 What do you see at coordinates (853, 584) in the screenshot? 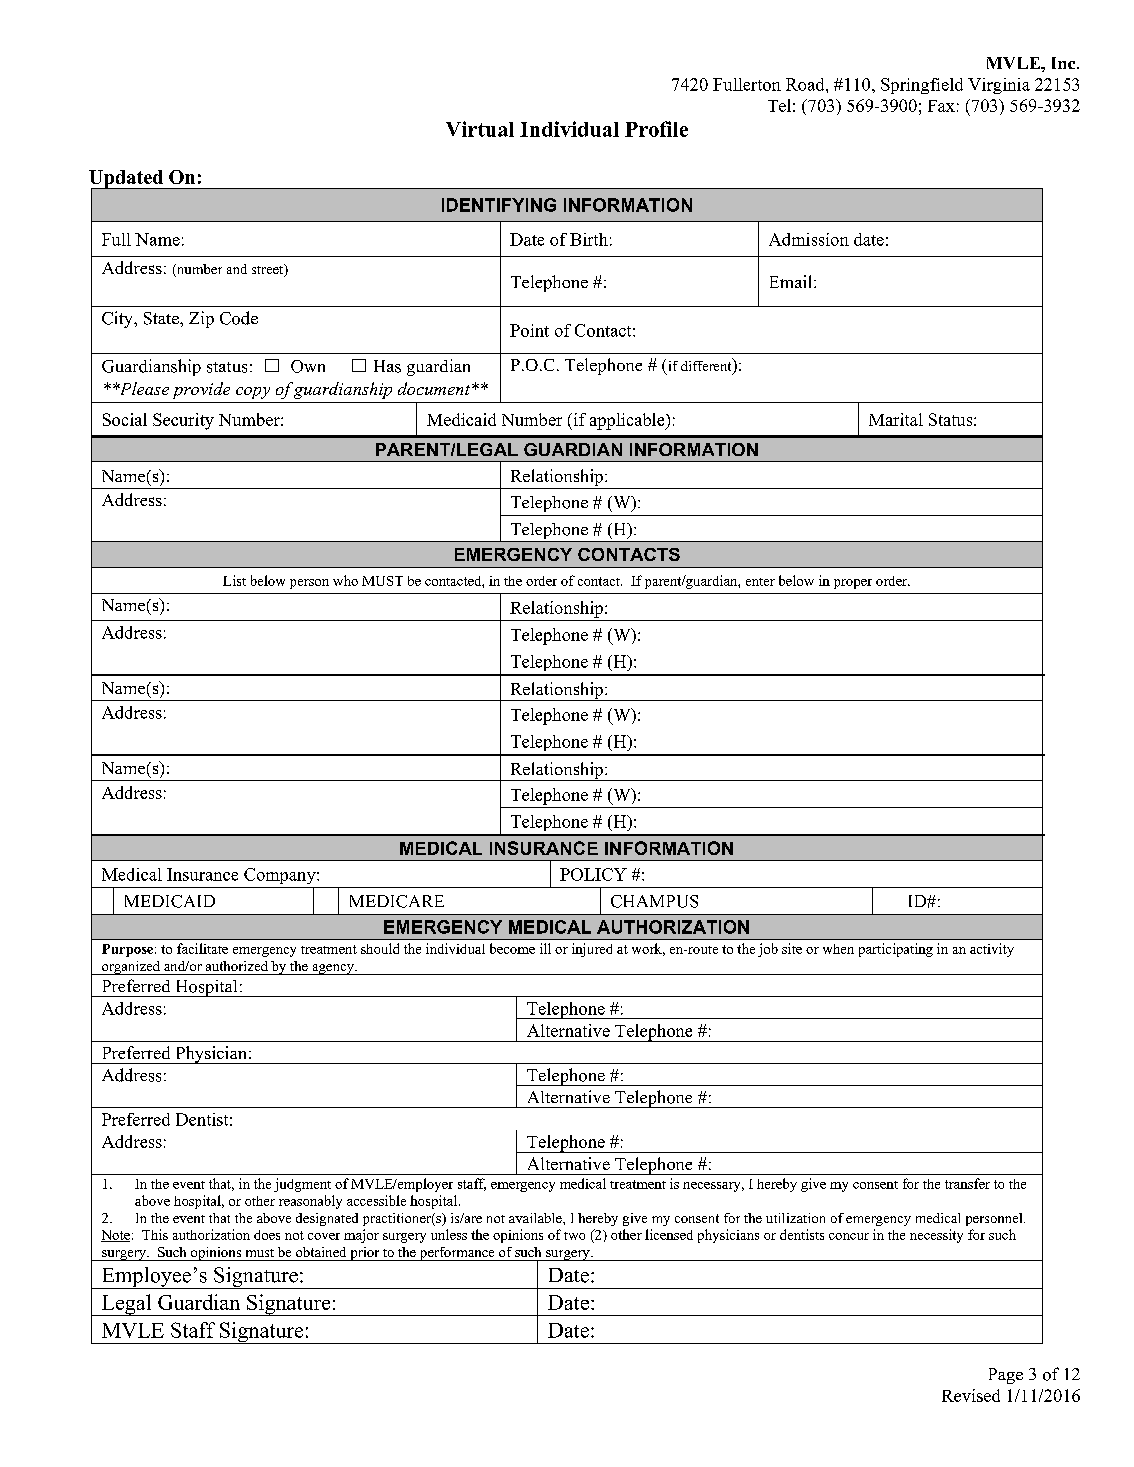
I see `proper` at bounding box center [853, 584].
